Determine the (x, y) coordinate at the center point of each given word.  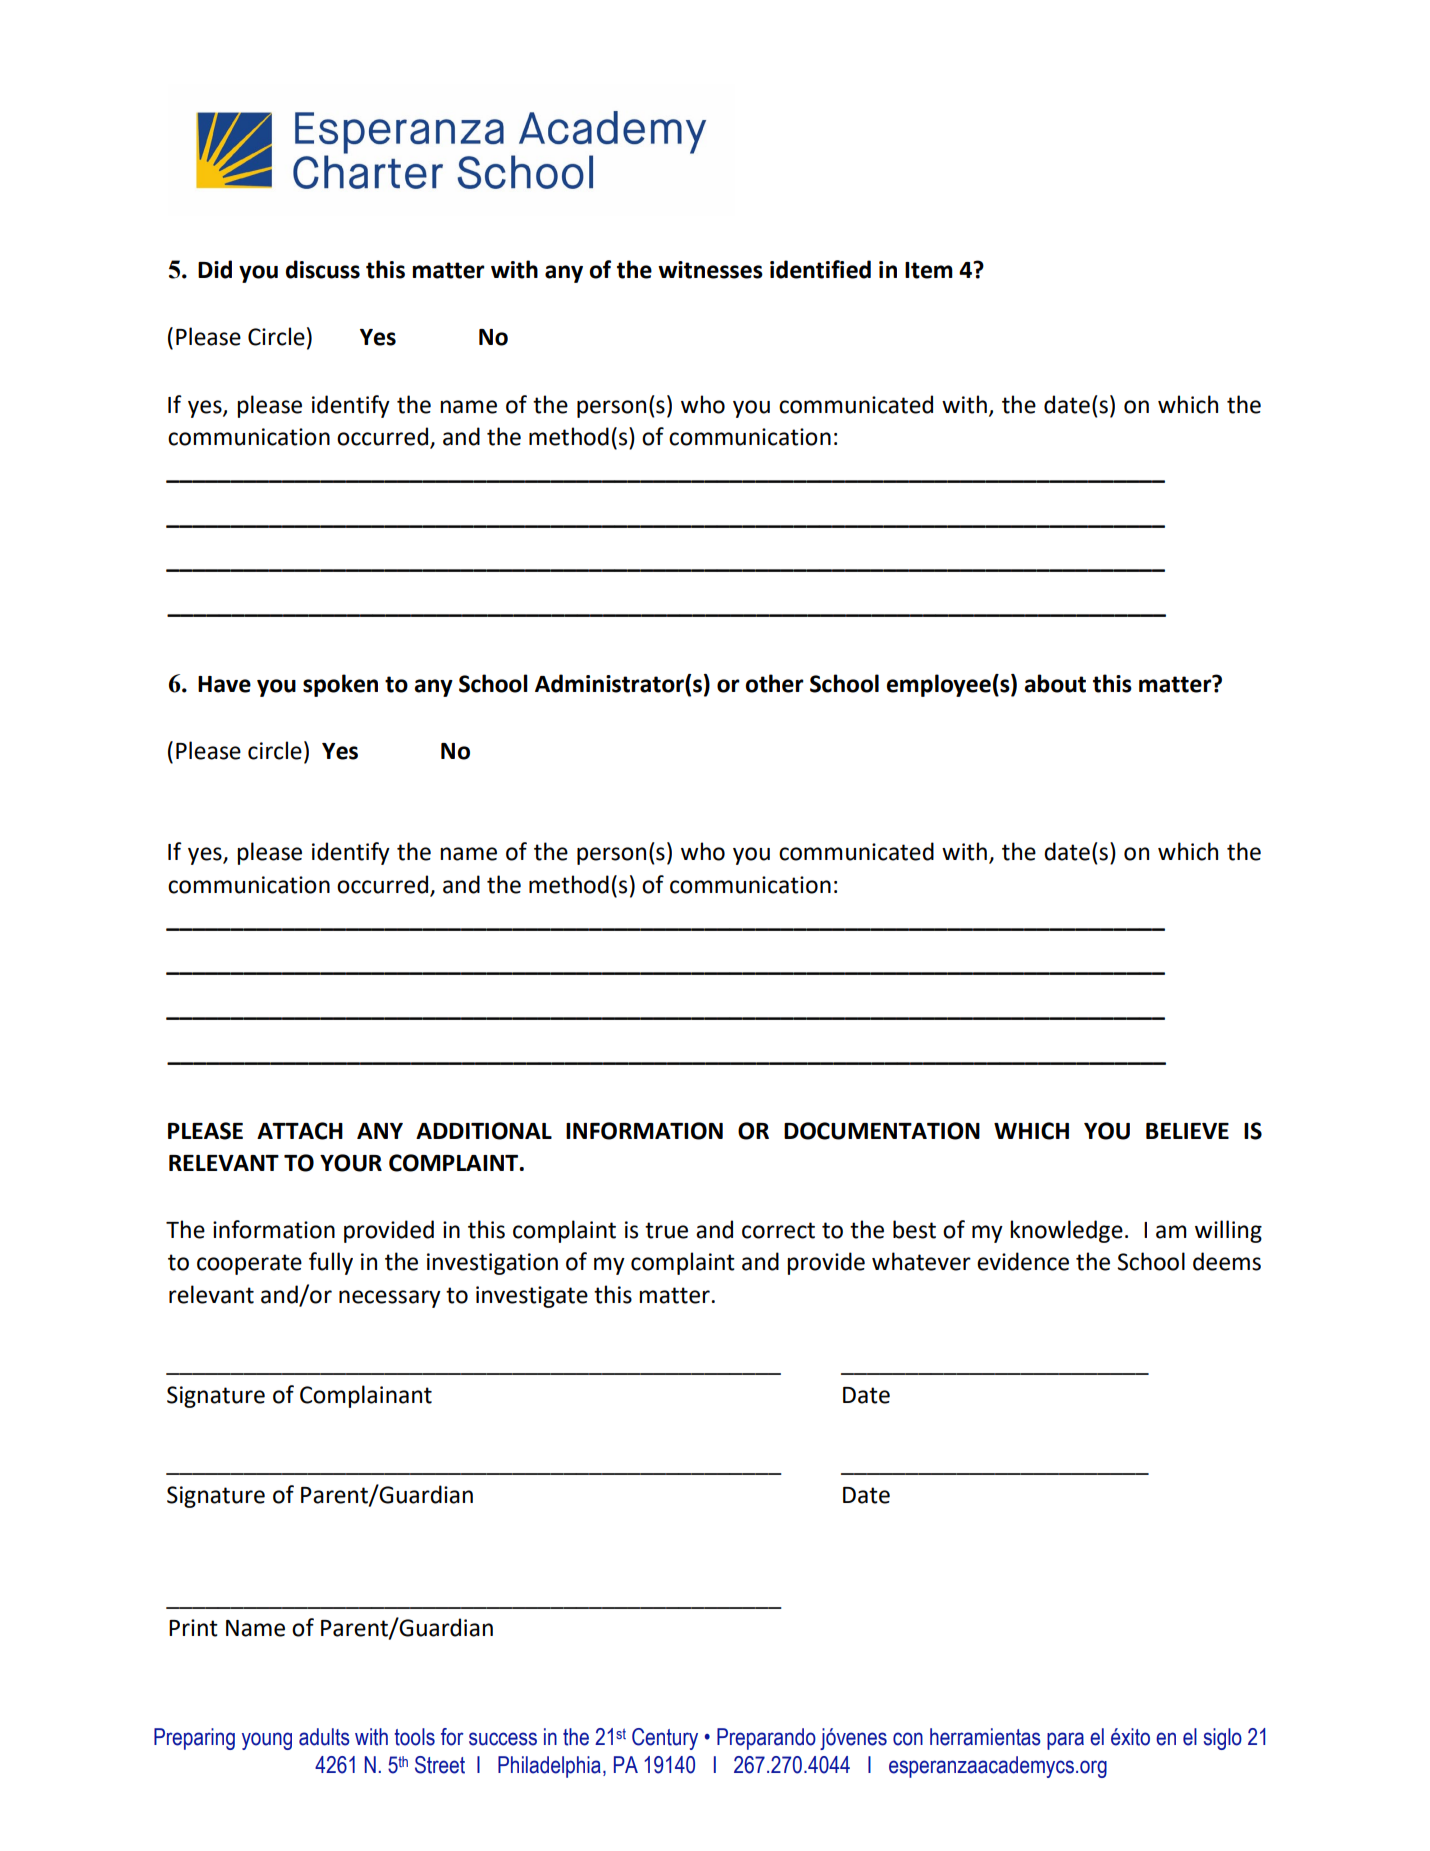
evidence (1023, 1261)
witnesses (710, 270)
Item (929, 270)
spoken (340, 685)
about (1055, 683)
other (774, 683)
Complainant (366, 1396)
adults (324, 1737)
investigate (532, 1297)
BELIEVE (1187, 1131)
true (666, 1230)
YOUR (351, 1163)
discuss (323, 269)
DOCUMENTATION (882, 1131)
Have (224, 684)
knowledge (1066, 1231)
